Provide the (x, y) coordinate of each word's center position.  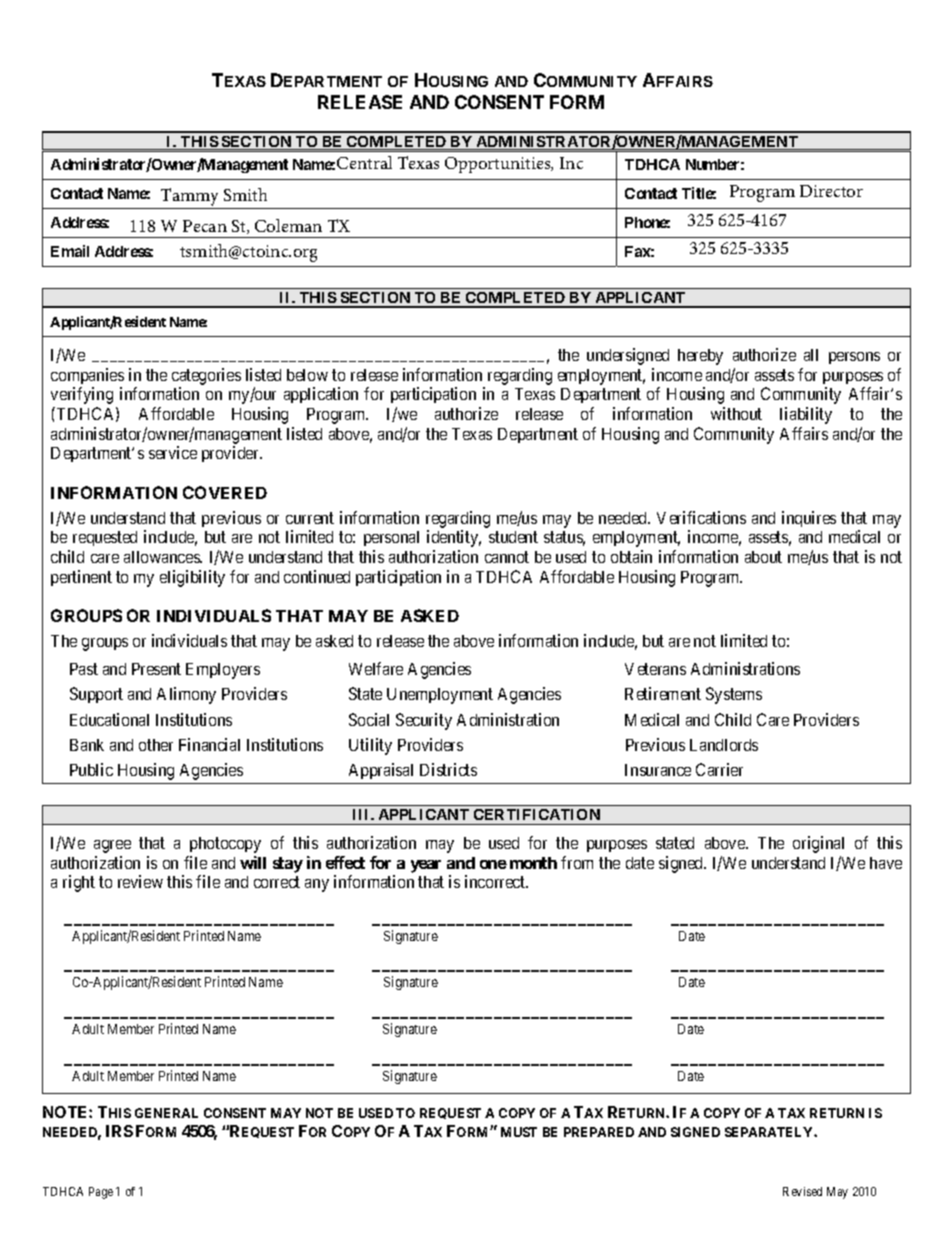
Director (831, 191)
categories (206, 376)
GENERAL (166, 1113)
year (426, 866)
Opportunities (499, 165)
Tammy (190, 198)
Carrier (719, 769)
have (886, 863)
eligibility (192, 578)
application (321, 395)
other (156, 745)
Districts (448, 769)
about (763, 557)
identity (454, 538)
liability (806, 415)
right (79, 883)
